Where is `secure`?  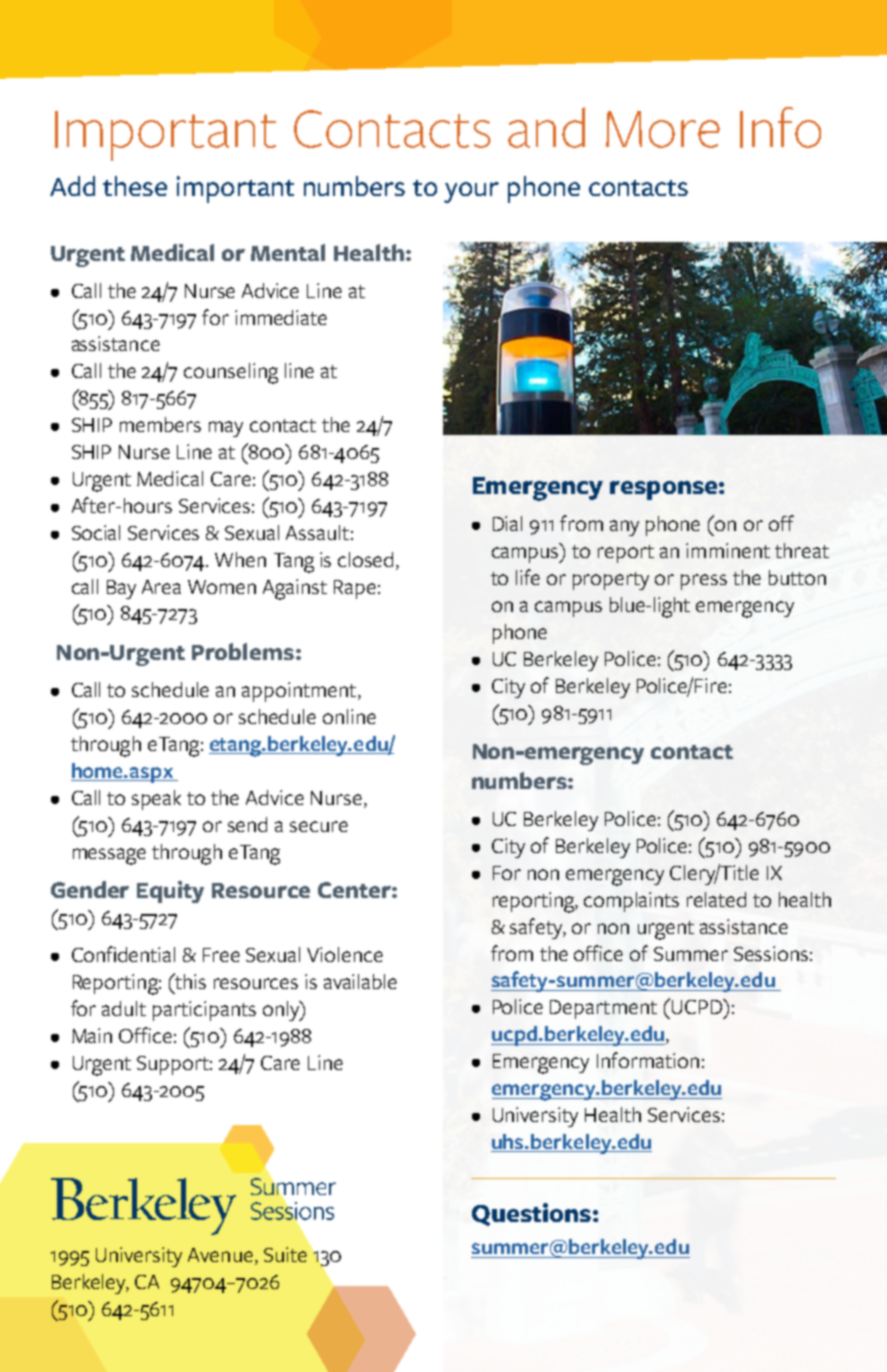
secure is located at coordinates (319, 826).
